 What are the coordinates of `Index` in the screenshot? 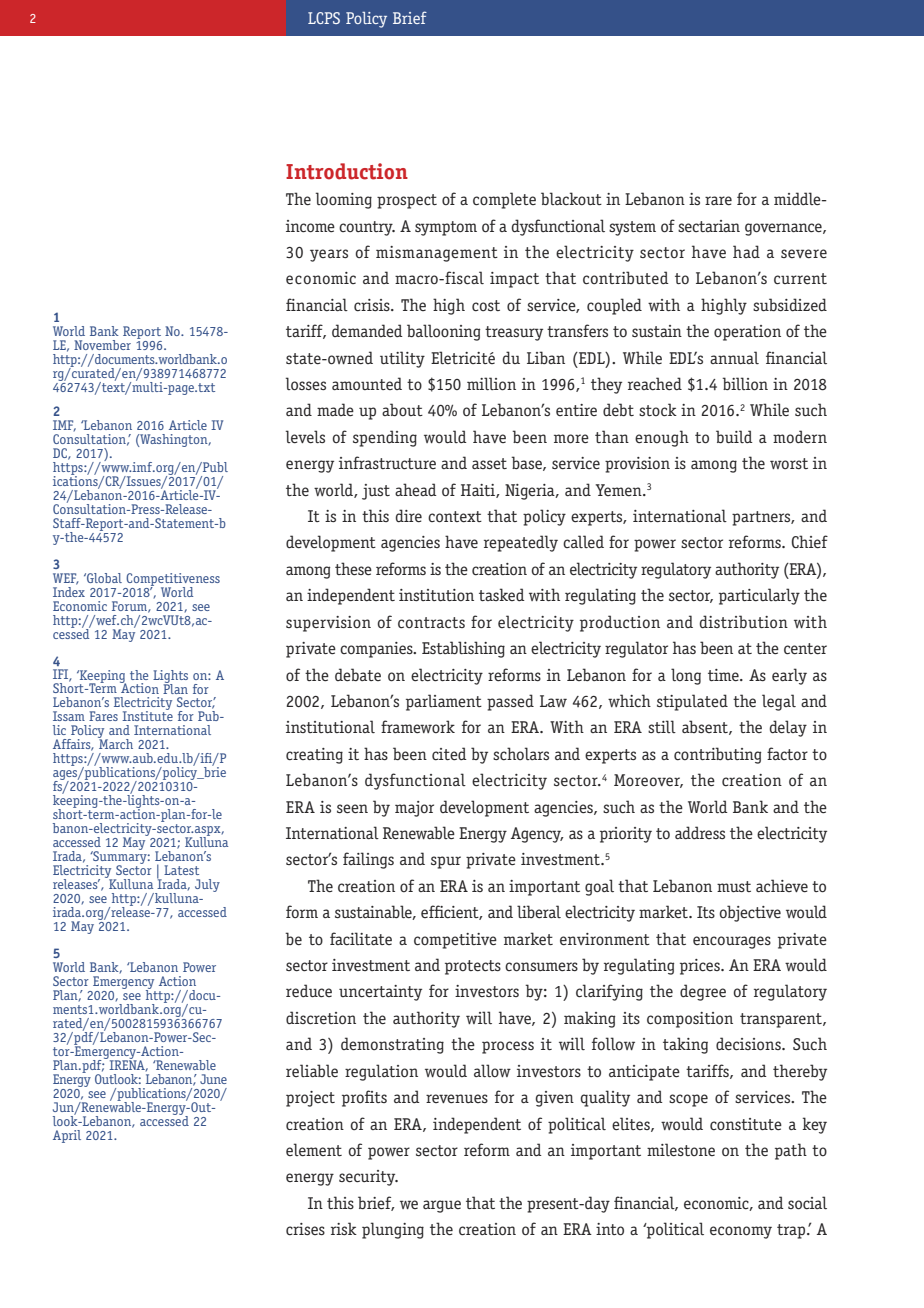 It's located at (69, 592).
